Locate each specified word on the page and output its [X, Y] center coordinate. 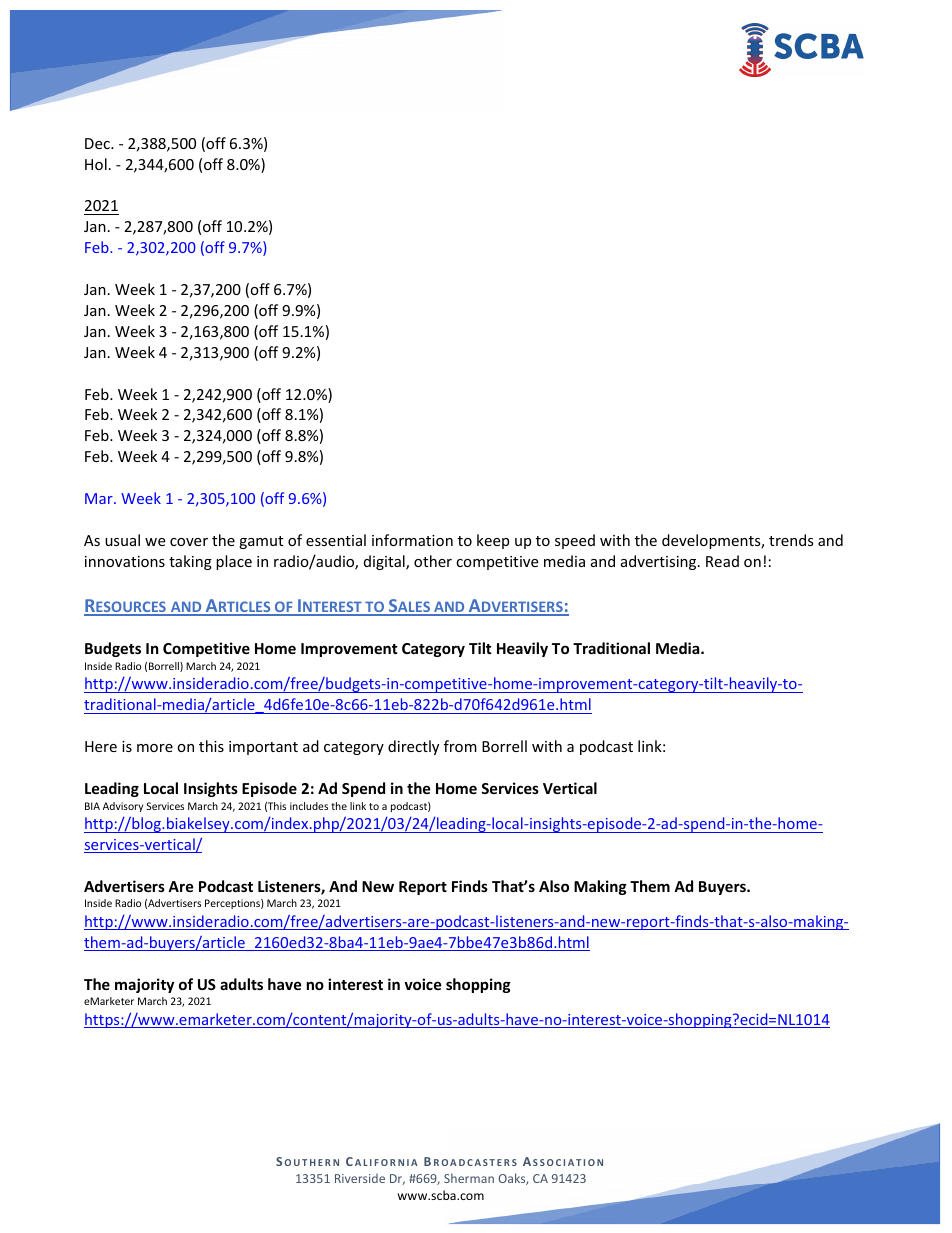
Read [722, 561]
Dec [98, 143]
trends [791, 540]
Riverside [360, 1178]
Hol [96, 164]
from [460, 746]
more [155, 748]
